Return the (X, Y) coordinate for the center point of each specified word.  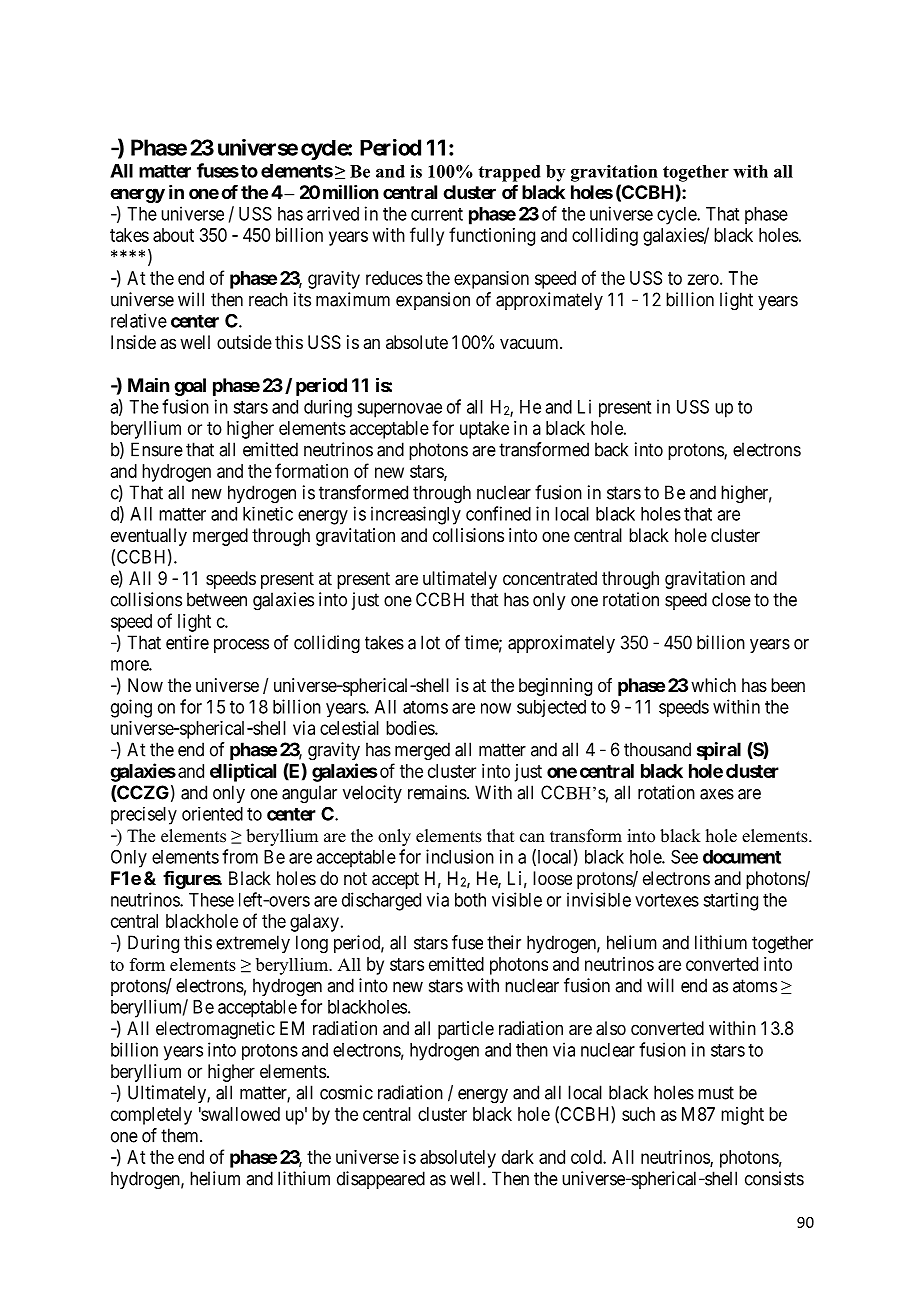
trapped (509, 173)
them (181, 1135)
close (731, 599)
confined (498, 513)
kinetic (268, 514)
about (173, 235)
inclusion (460, 856)
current (437, 214)
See (684, 857)
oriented (212, 814)
